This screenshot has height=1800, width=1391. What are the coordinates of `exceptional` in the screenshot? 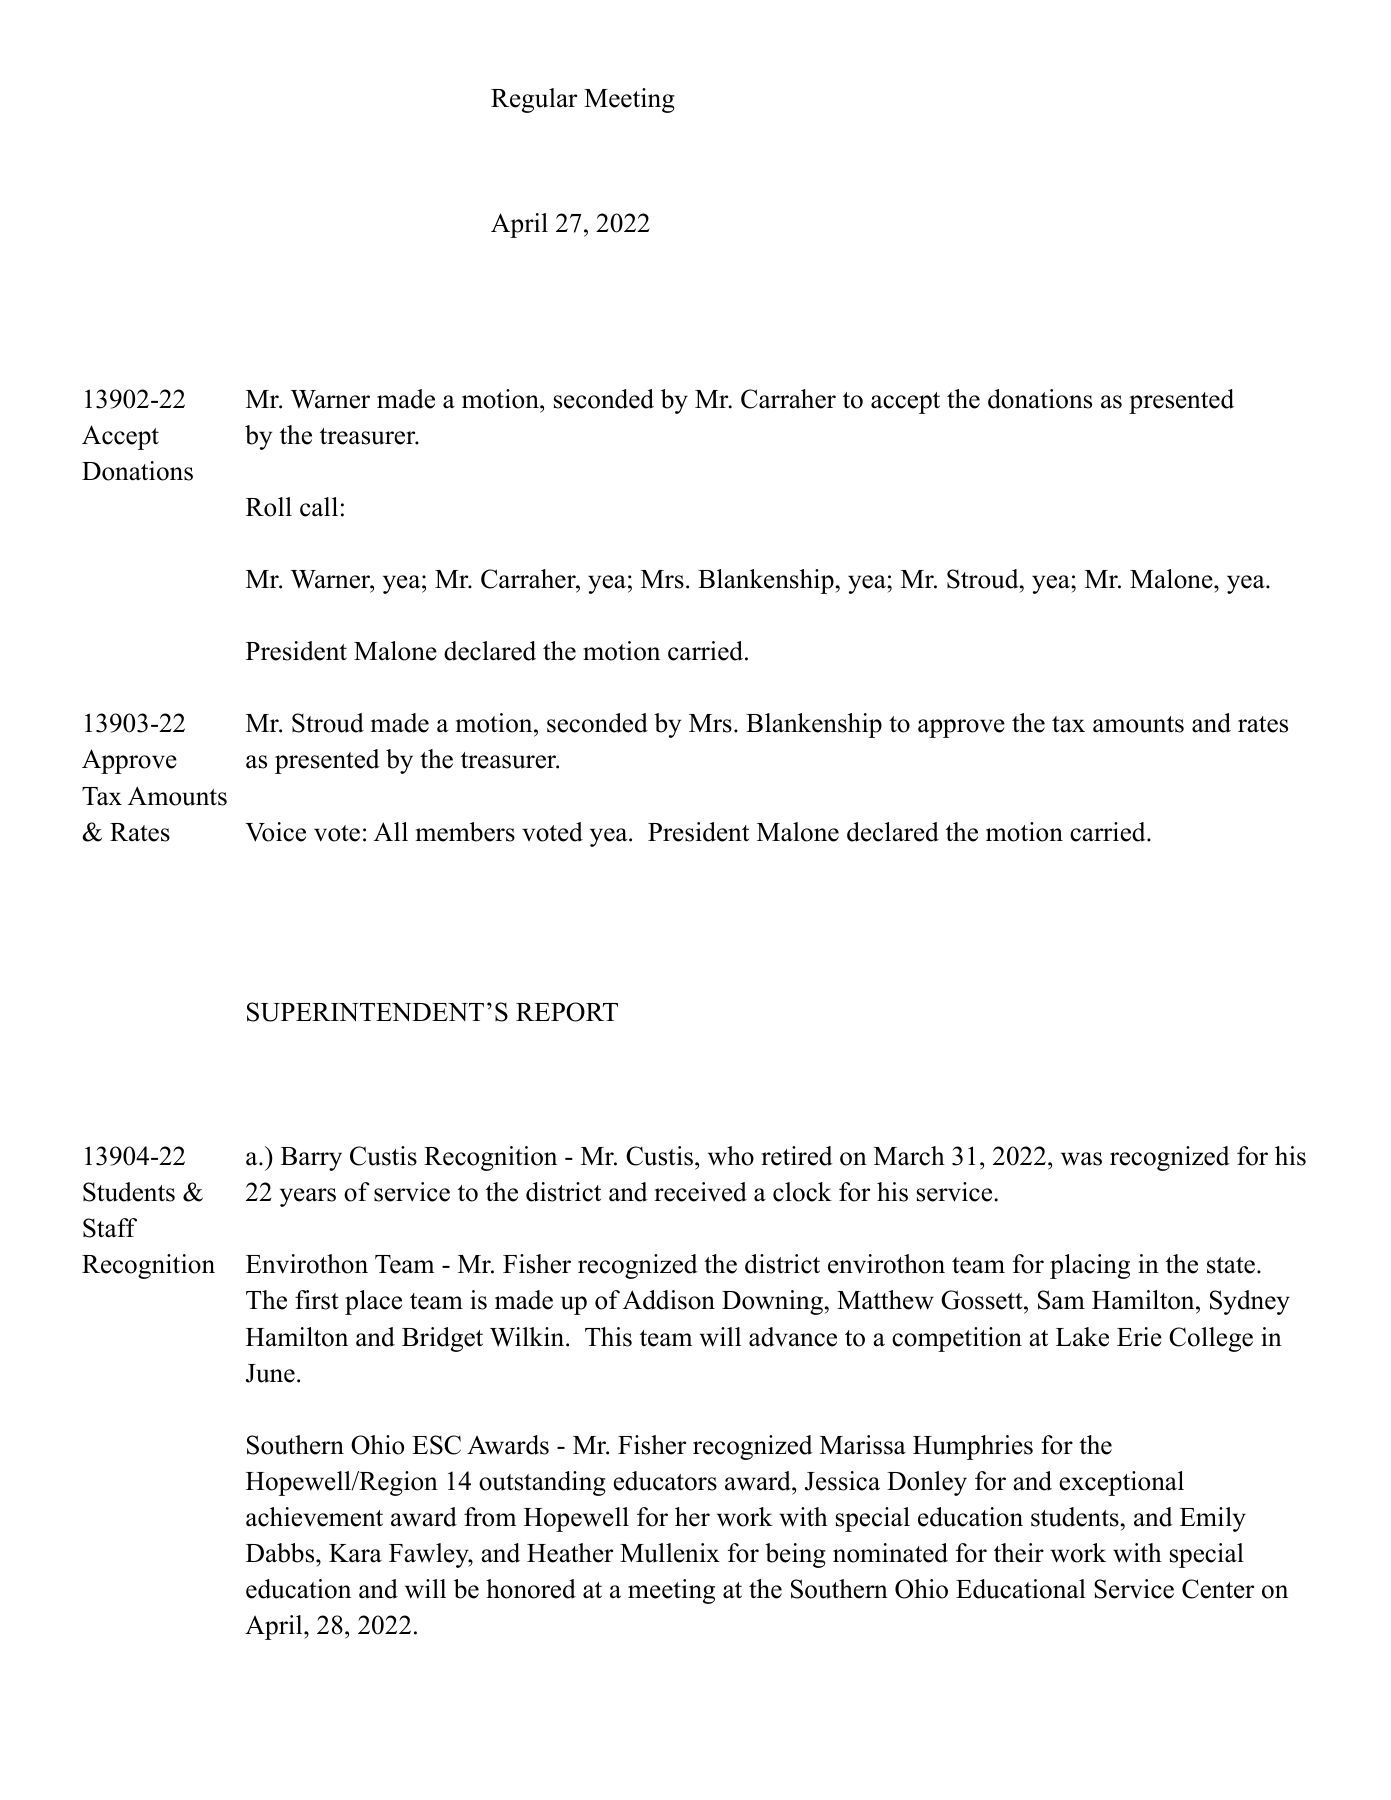 It's located at (1121, 1483).
